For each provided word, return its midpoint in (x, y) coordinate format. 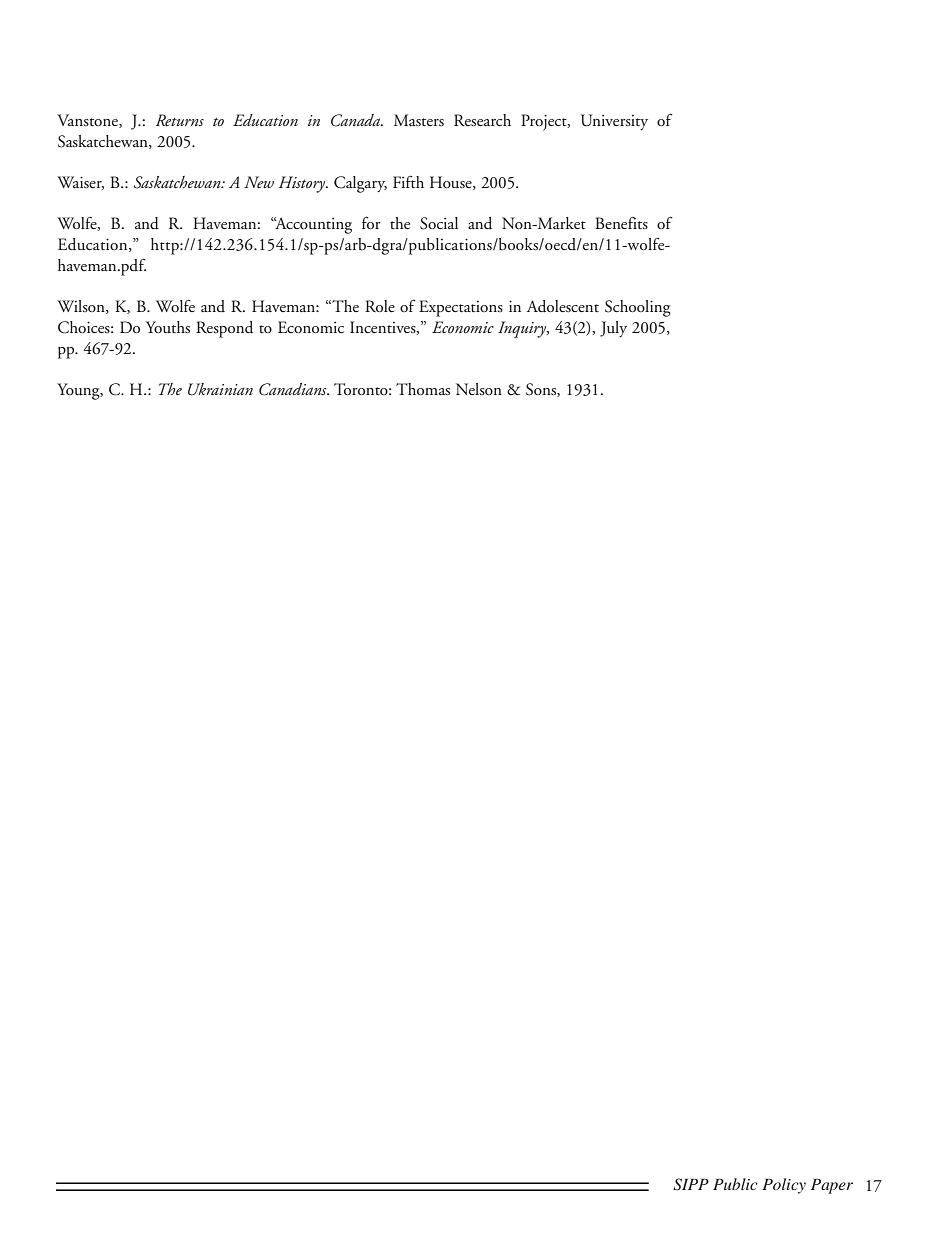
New (259, 182)
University (614, 122)
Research (482, 120)
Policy (784, 1186)
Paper (832, 1186)
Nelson (479, 389)
